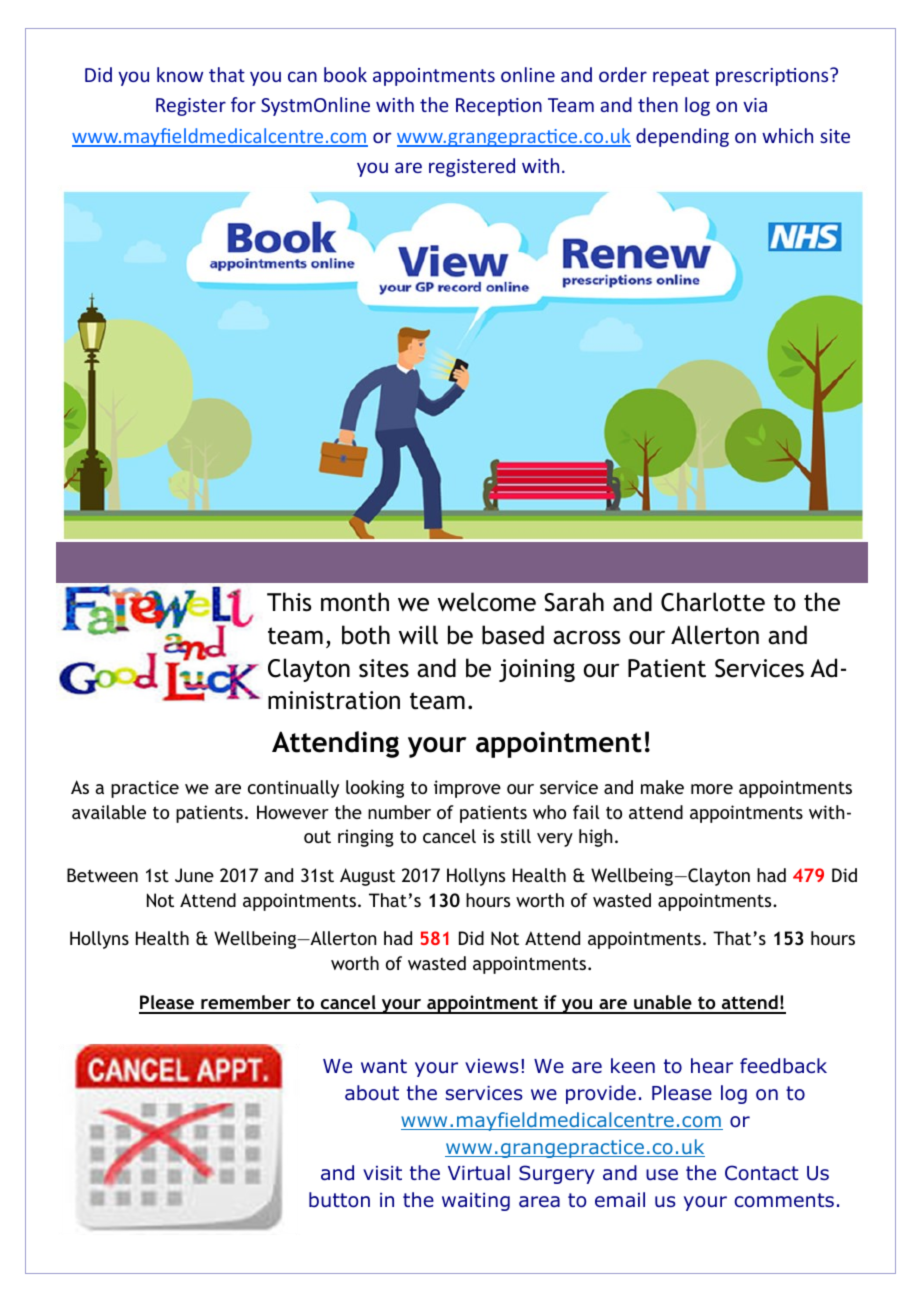 The image size is (924, 1308). I want to click on Virtual, so click(479, 1173).
